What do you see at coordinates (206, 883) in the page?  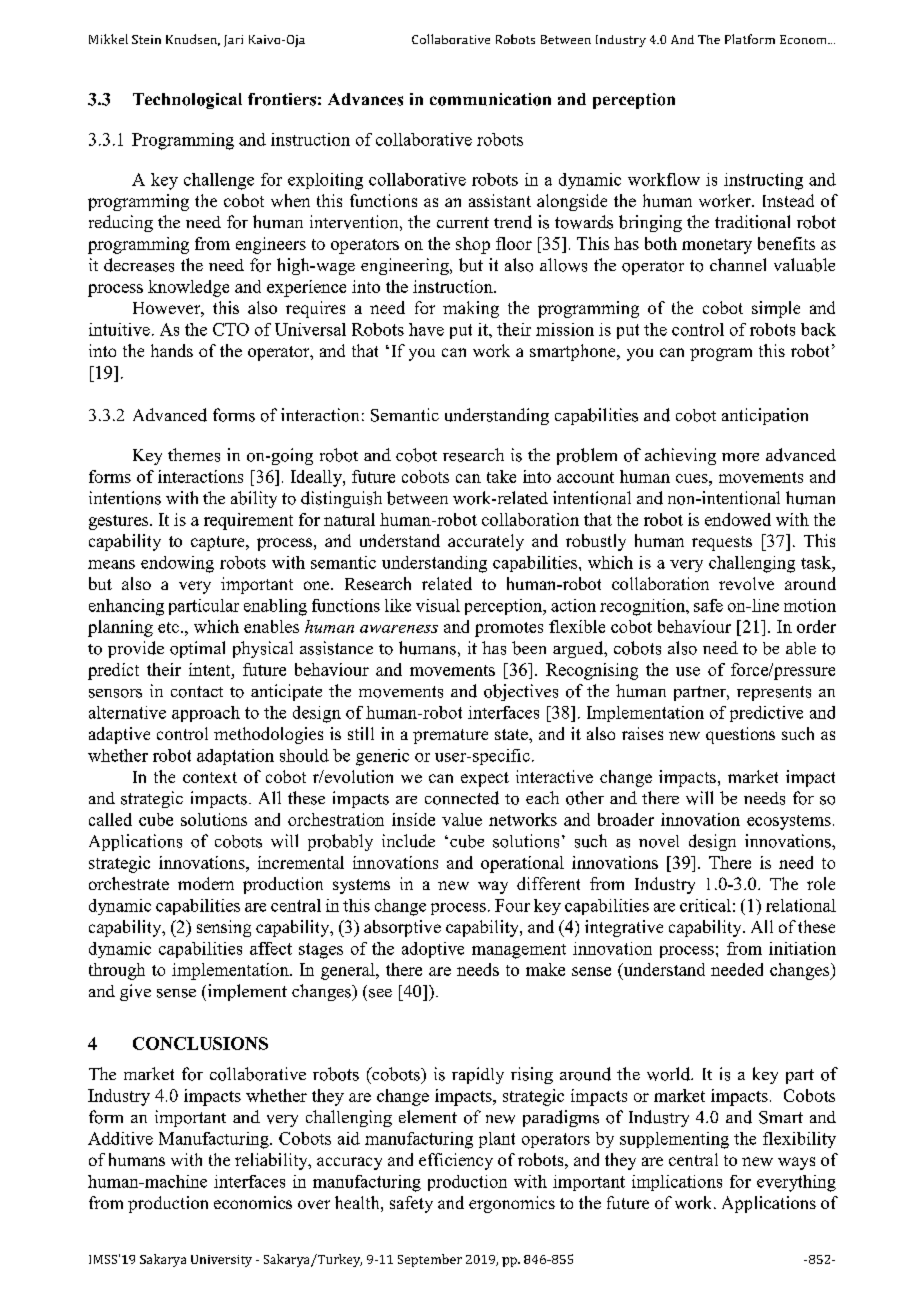 I see `modern` at bounding box center [206, 883].
